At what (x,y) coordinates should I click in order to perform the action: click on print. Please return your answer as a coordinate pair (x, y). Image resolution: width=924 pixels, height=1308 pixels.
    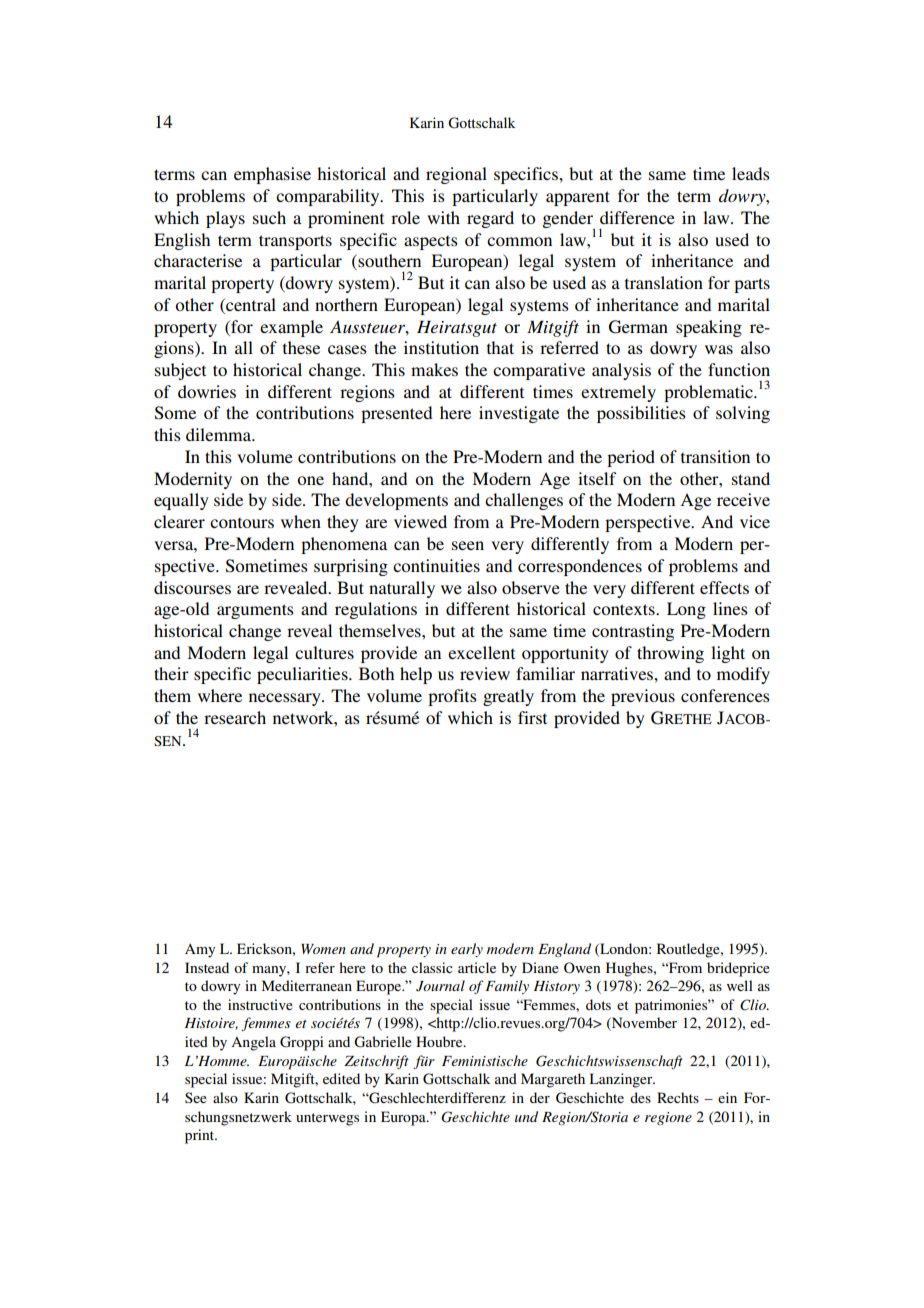
    Looking at the image, I should click on (201, 1136).
